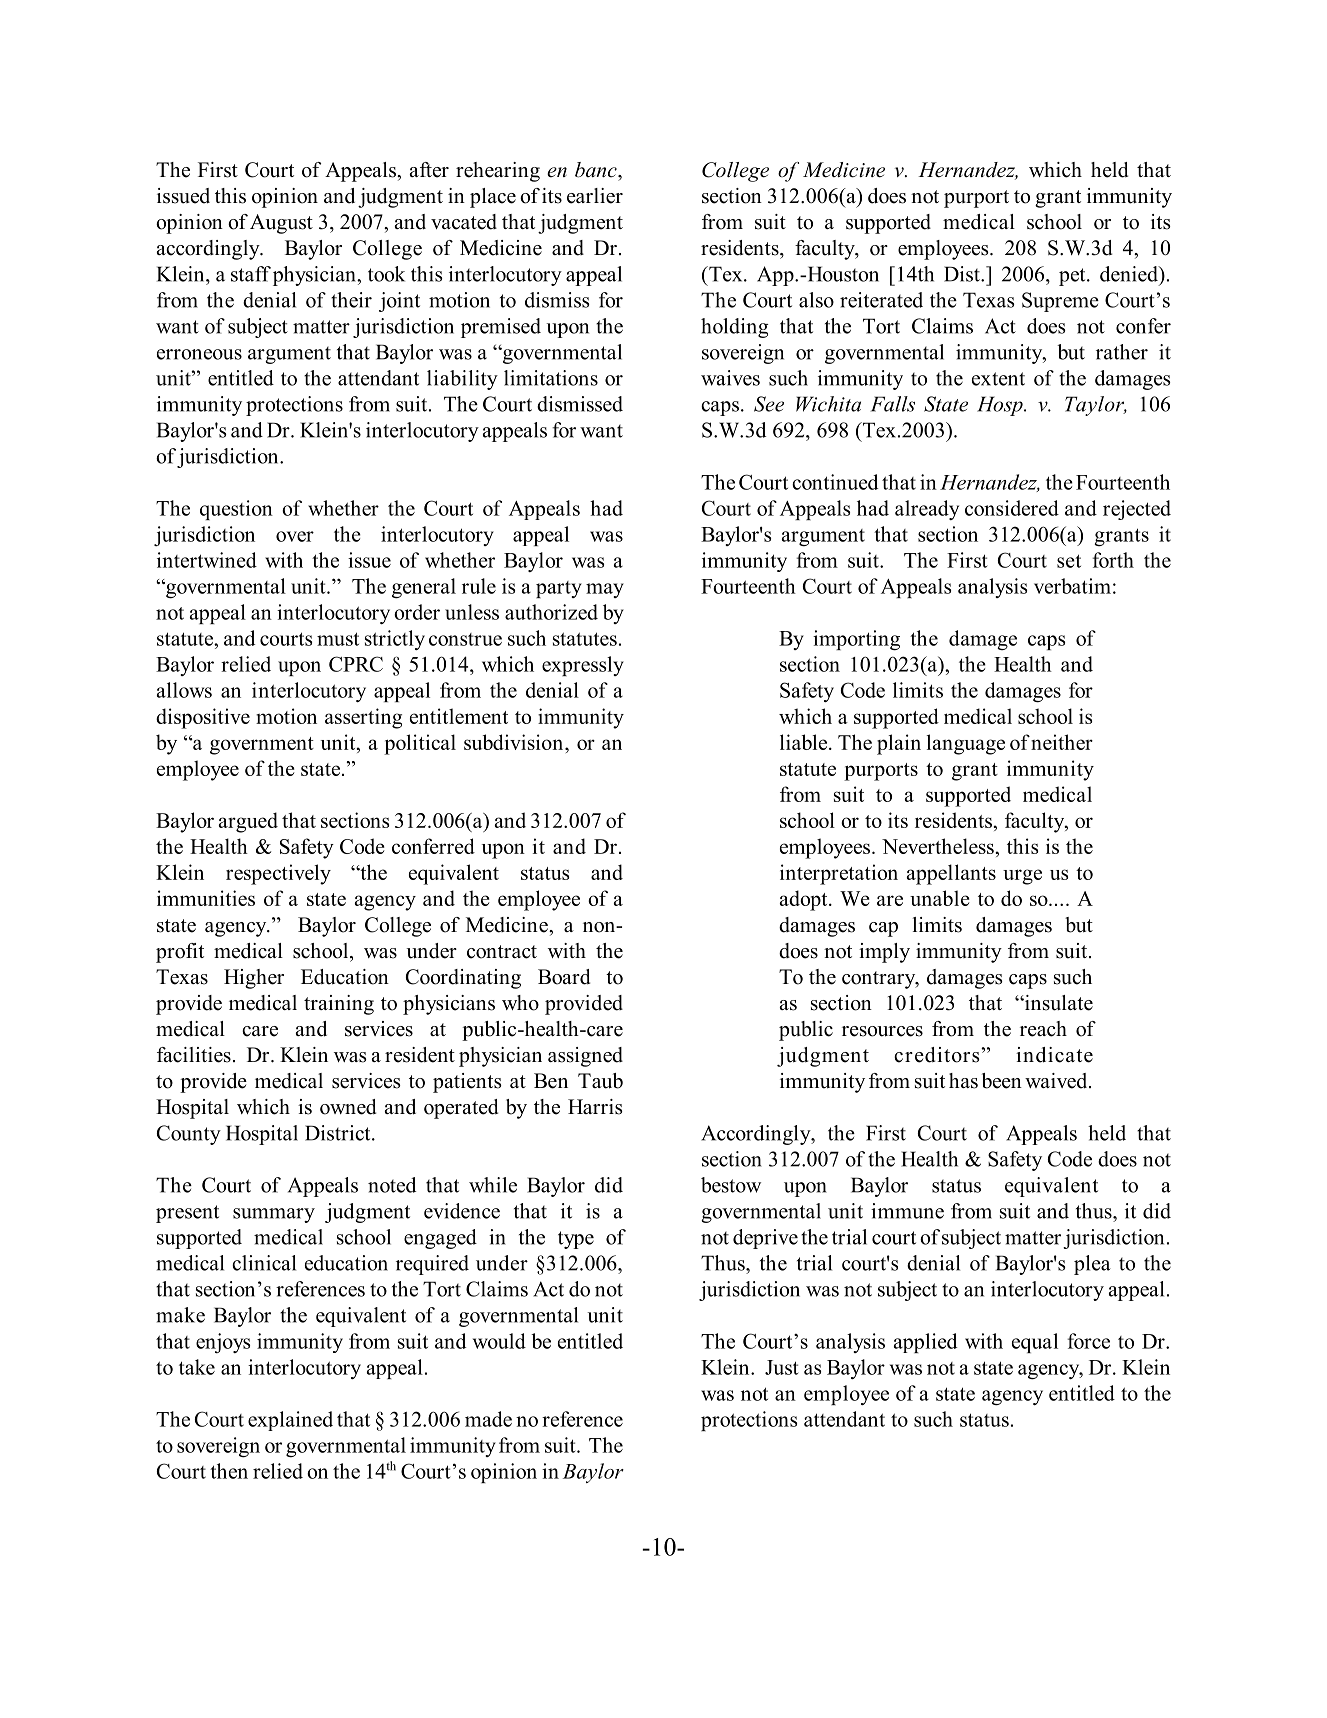 The height and width of the document is (1718, 1327). Describe the element at coordinates (1043, 1029) in the document. I see `reach` at that location.
